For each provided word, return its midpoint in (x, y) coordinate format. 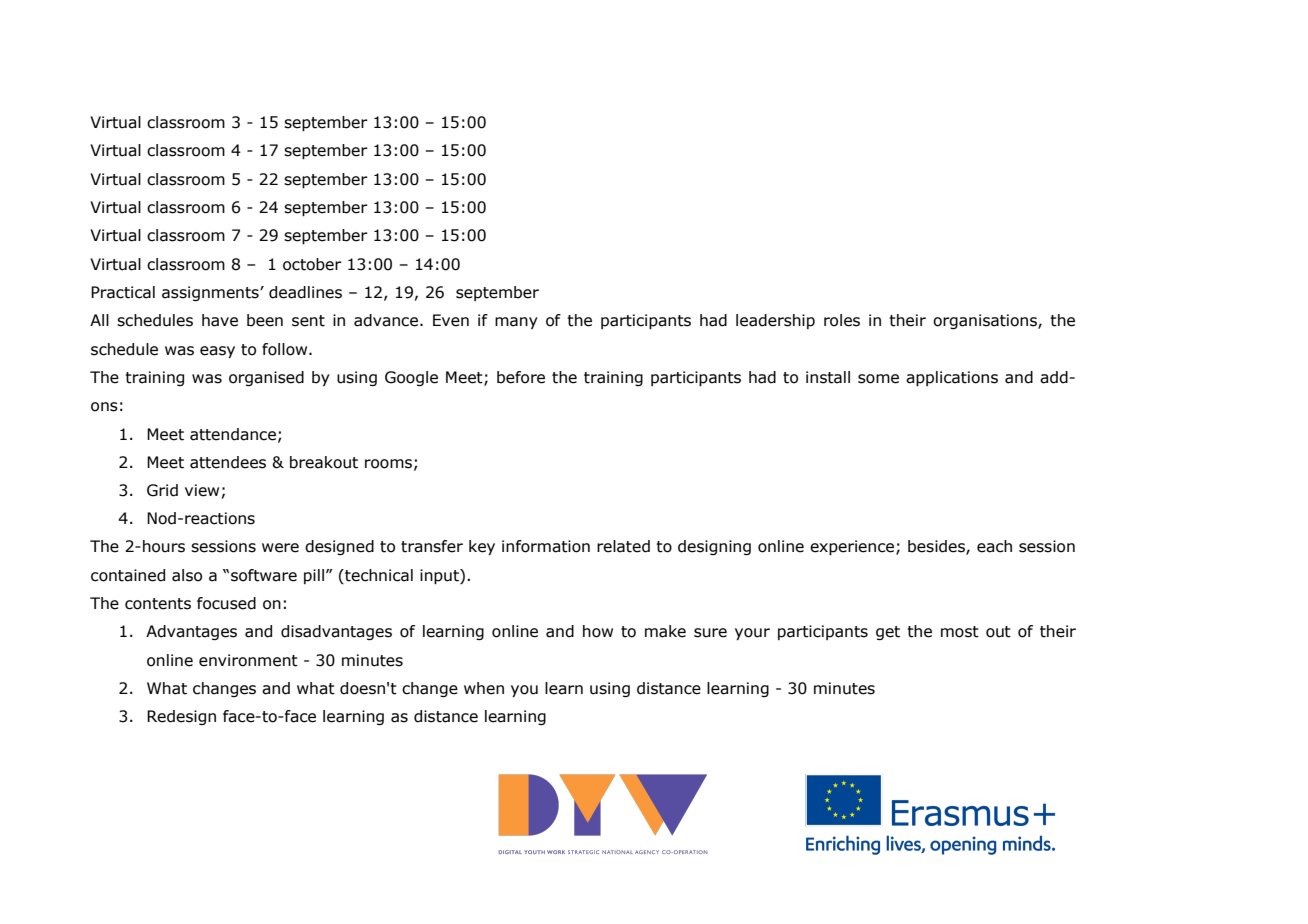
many (516, 323)
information (546, 546)
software (264, 575)
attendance (233, 434)
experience (853, 547)
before (521, 377)
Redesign (181, 717)
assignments (211, 293)
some (878, 379)
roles (842, 320)
